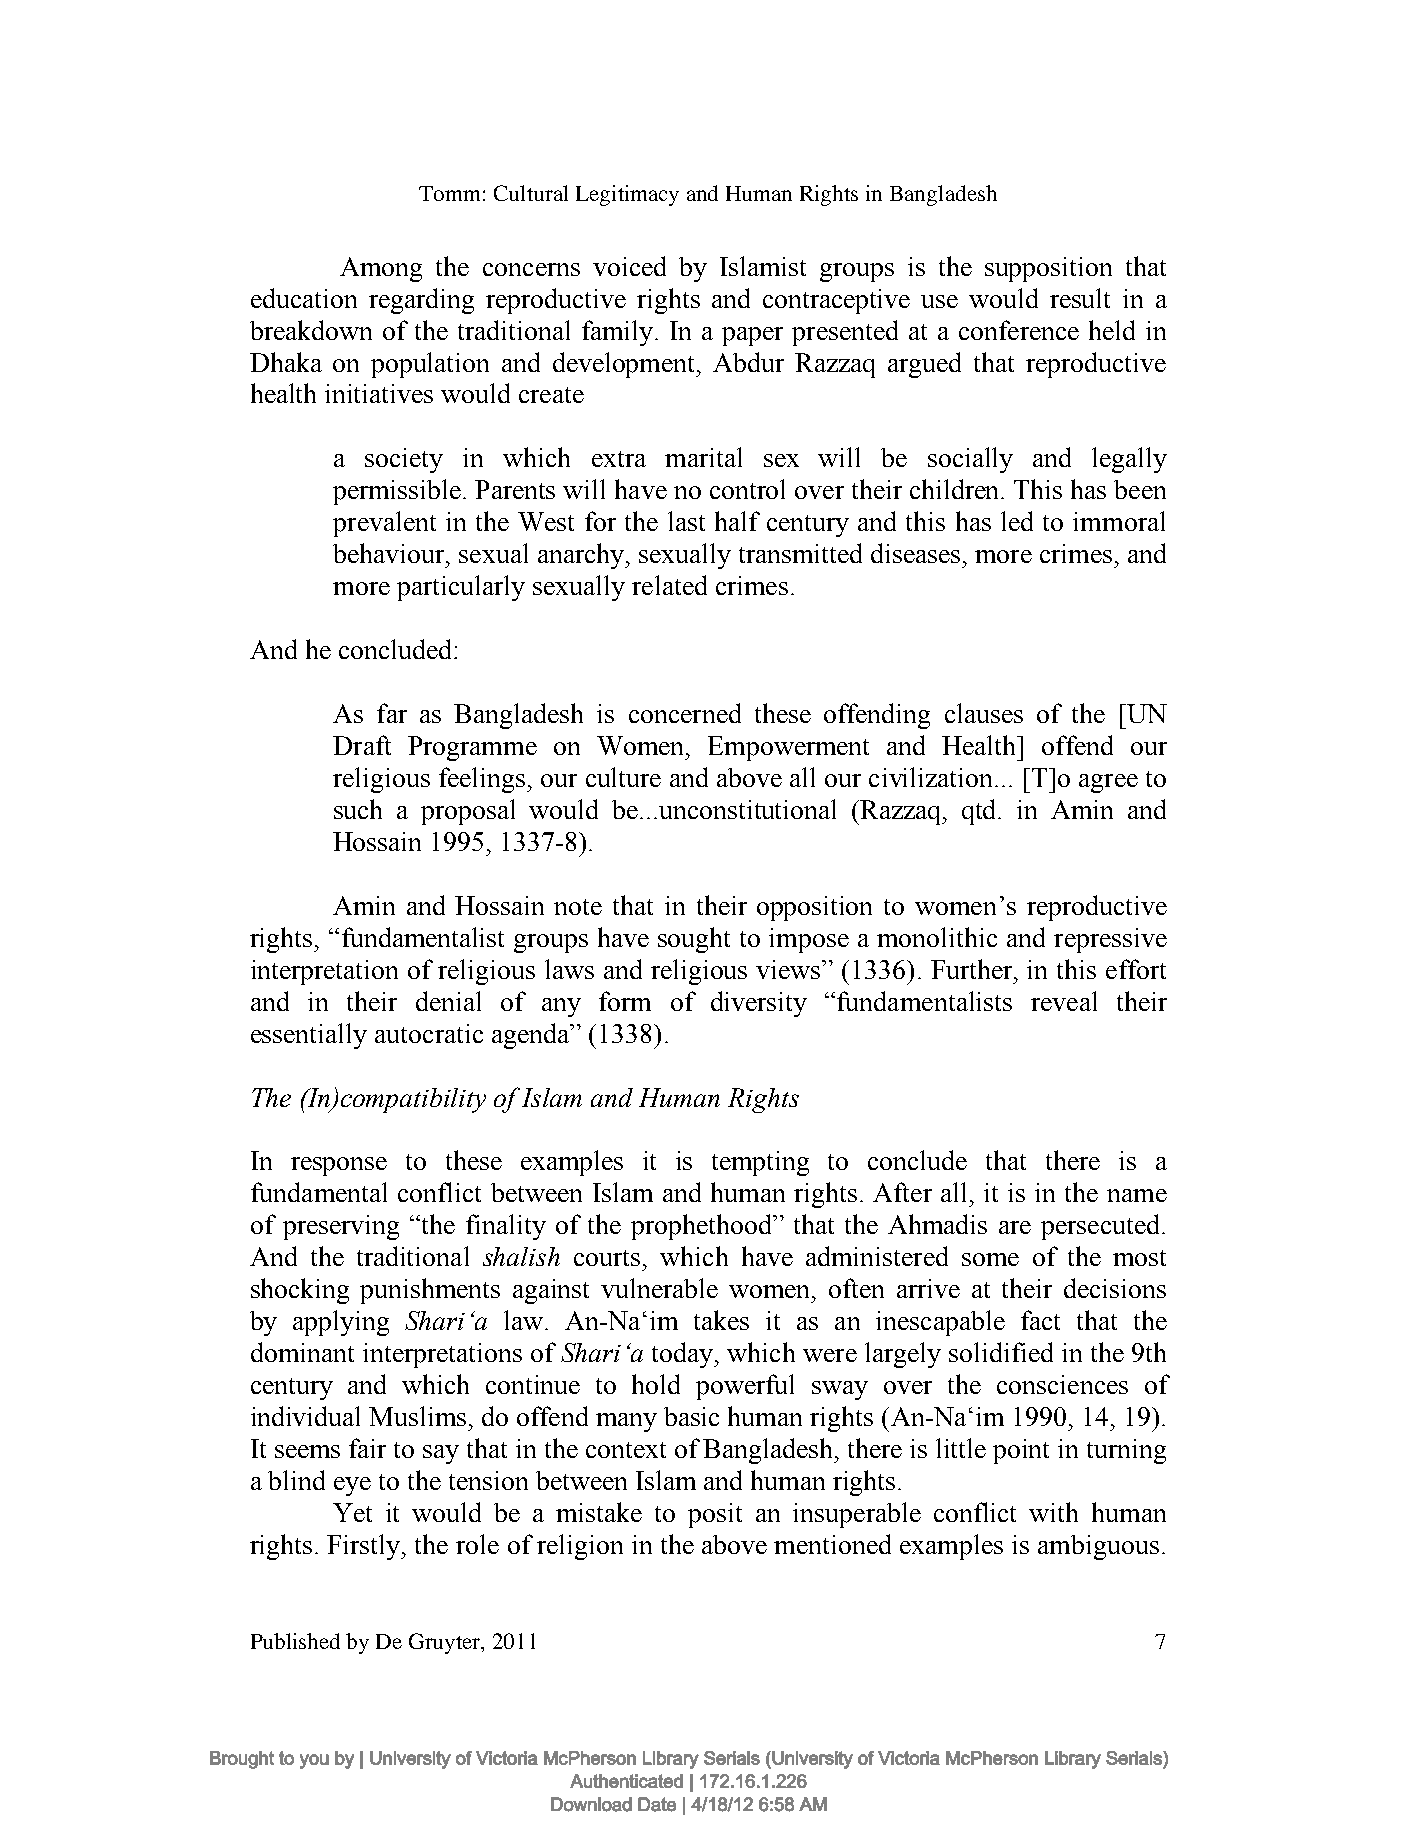 Image resolution: width=1417 pixels, height=1834 pixels. I want to click on essentially, so click(309, 1036).
